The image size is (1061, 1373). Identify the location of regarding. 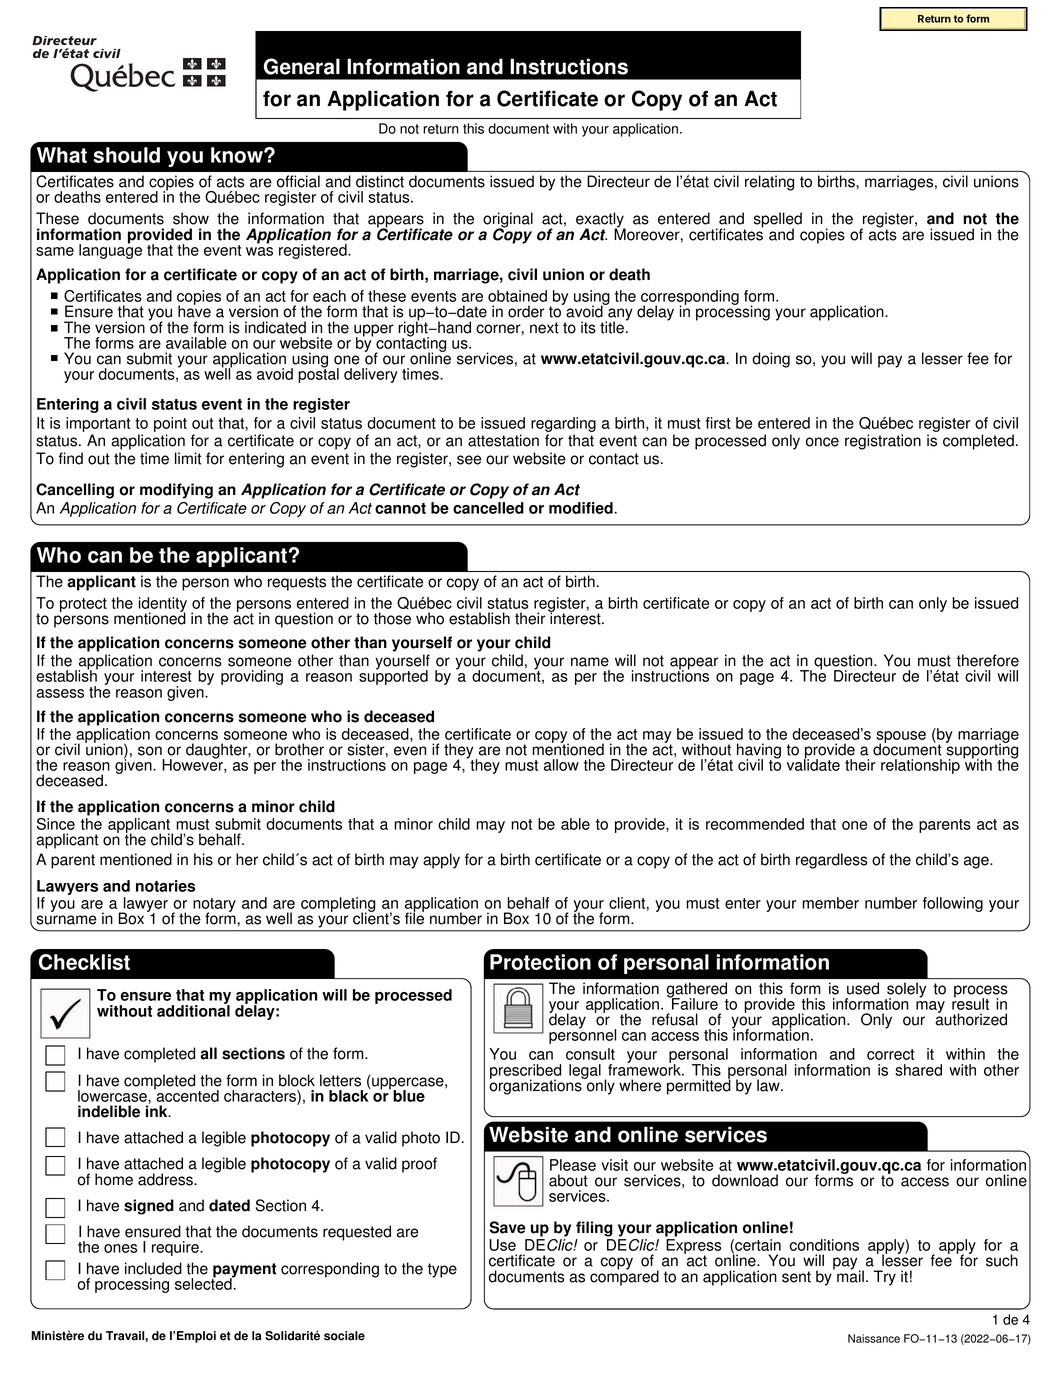
(563, 424).
